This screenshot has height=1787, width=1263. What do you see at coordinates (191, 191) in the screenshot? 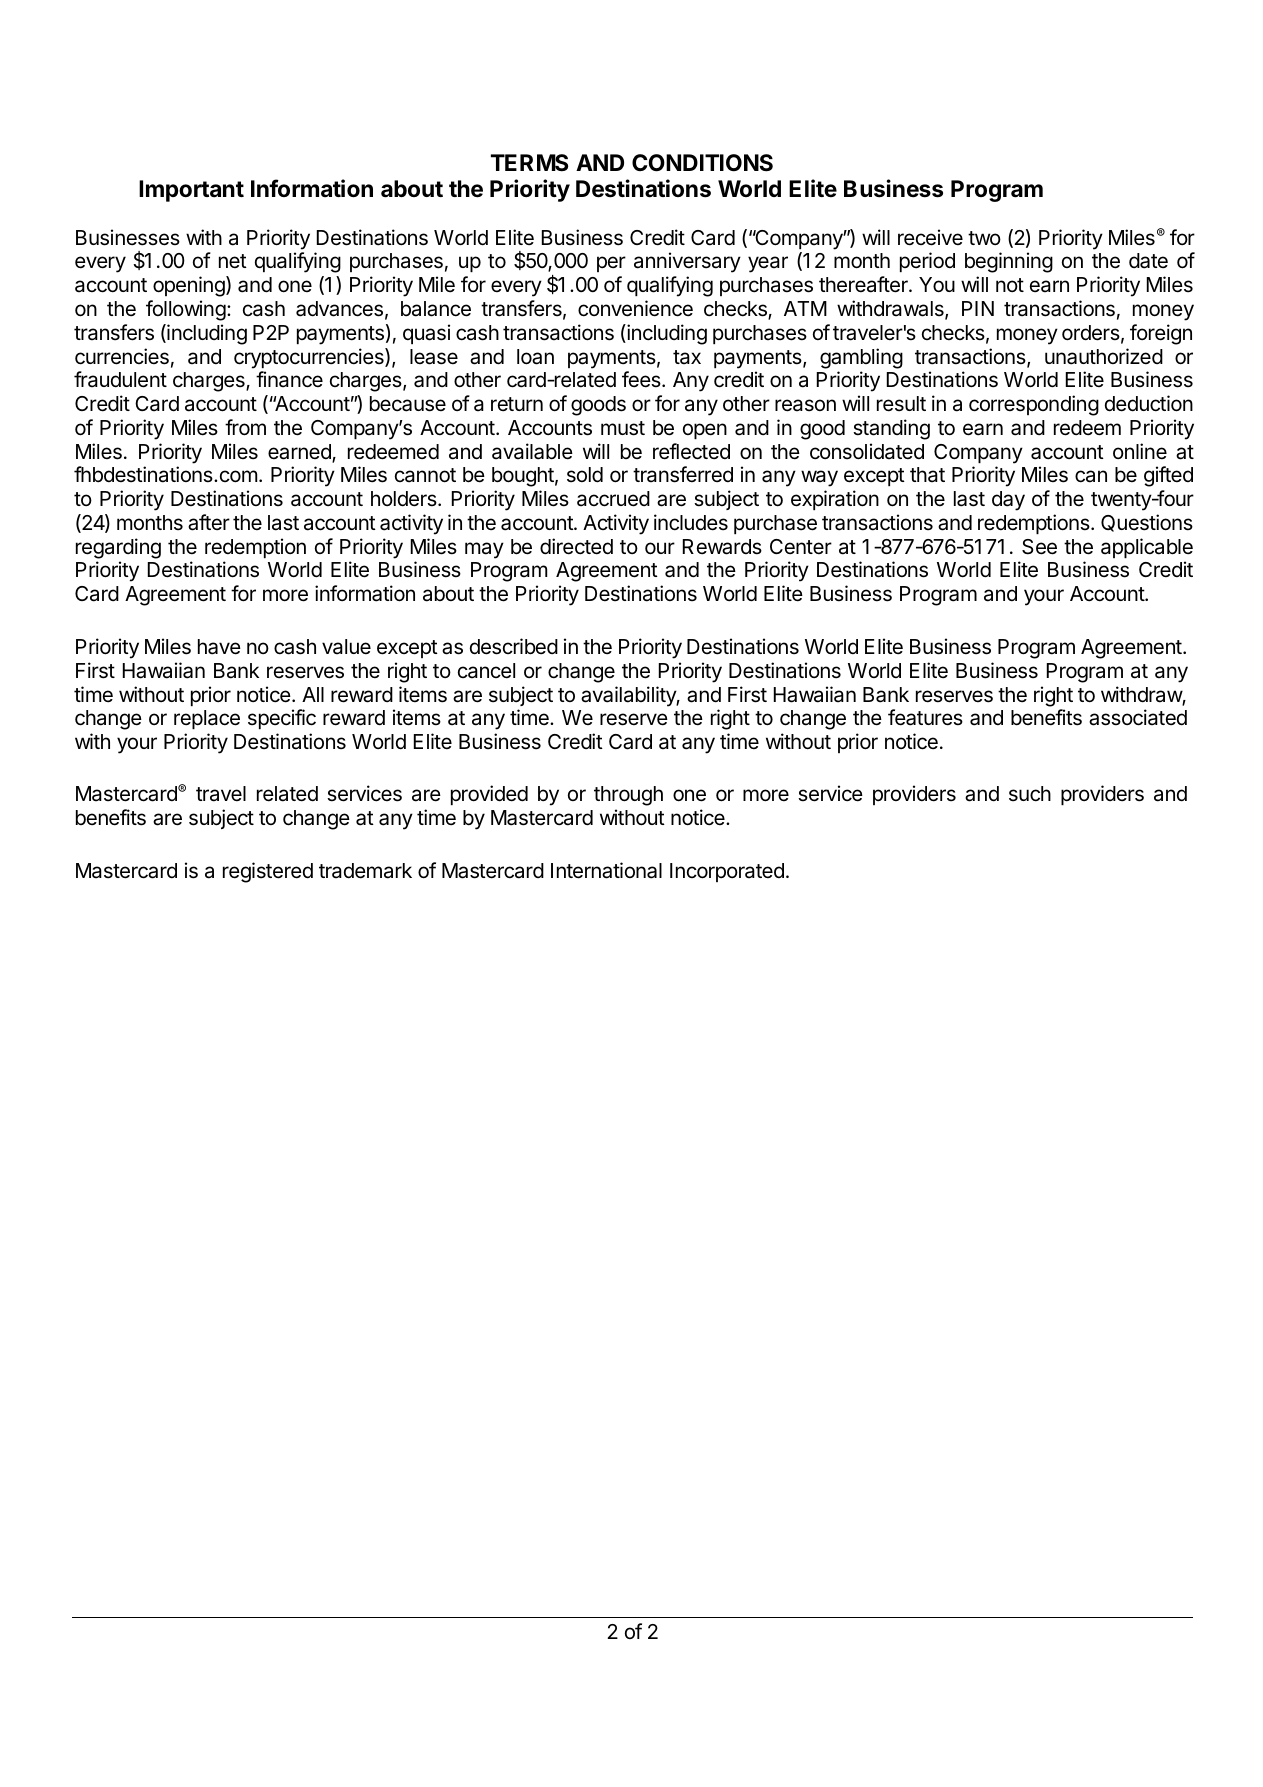
I see `Important` at bounding box center [191, 191].
